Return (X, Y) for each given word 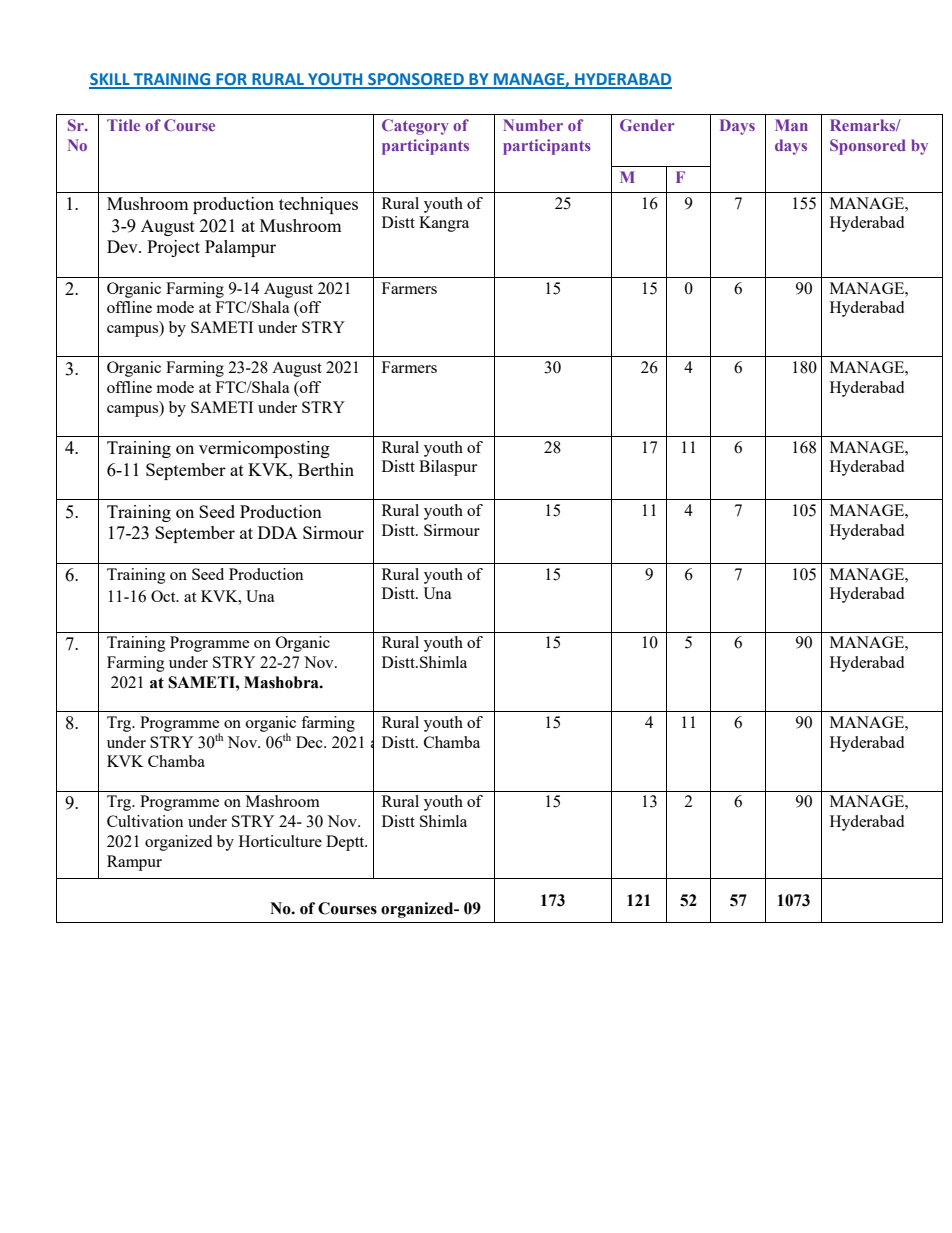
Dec (310, 742)
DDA (278, 532)
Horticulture (280, 841)
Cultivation (145, 821)
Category (415, 127)
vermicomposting (264, 449)
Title (123, 125)
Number (533, 125)
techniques (318, 205)
